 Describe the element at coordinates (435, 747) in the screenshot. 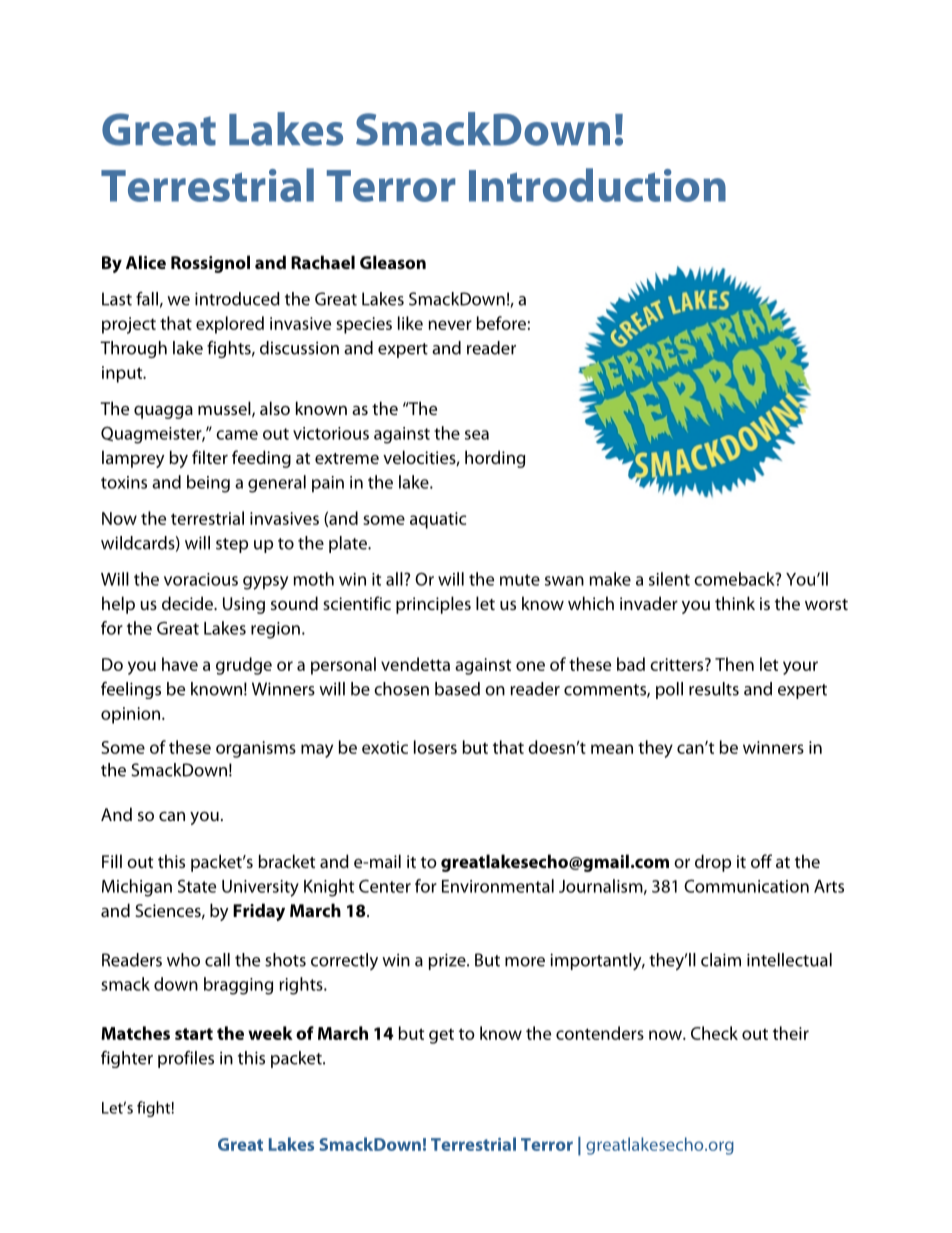

I see `losers` at that location.
